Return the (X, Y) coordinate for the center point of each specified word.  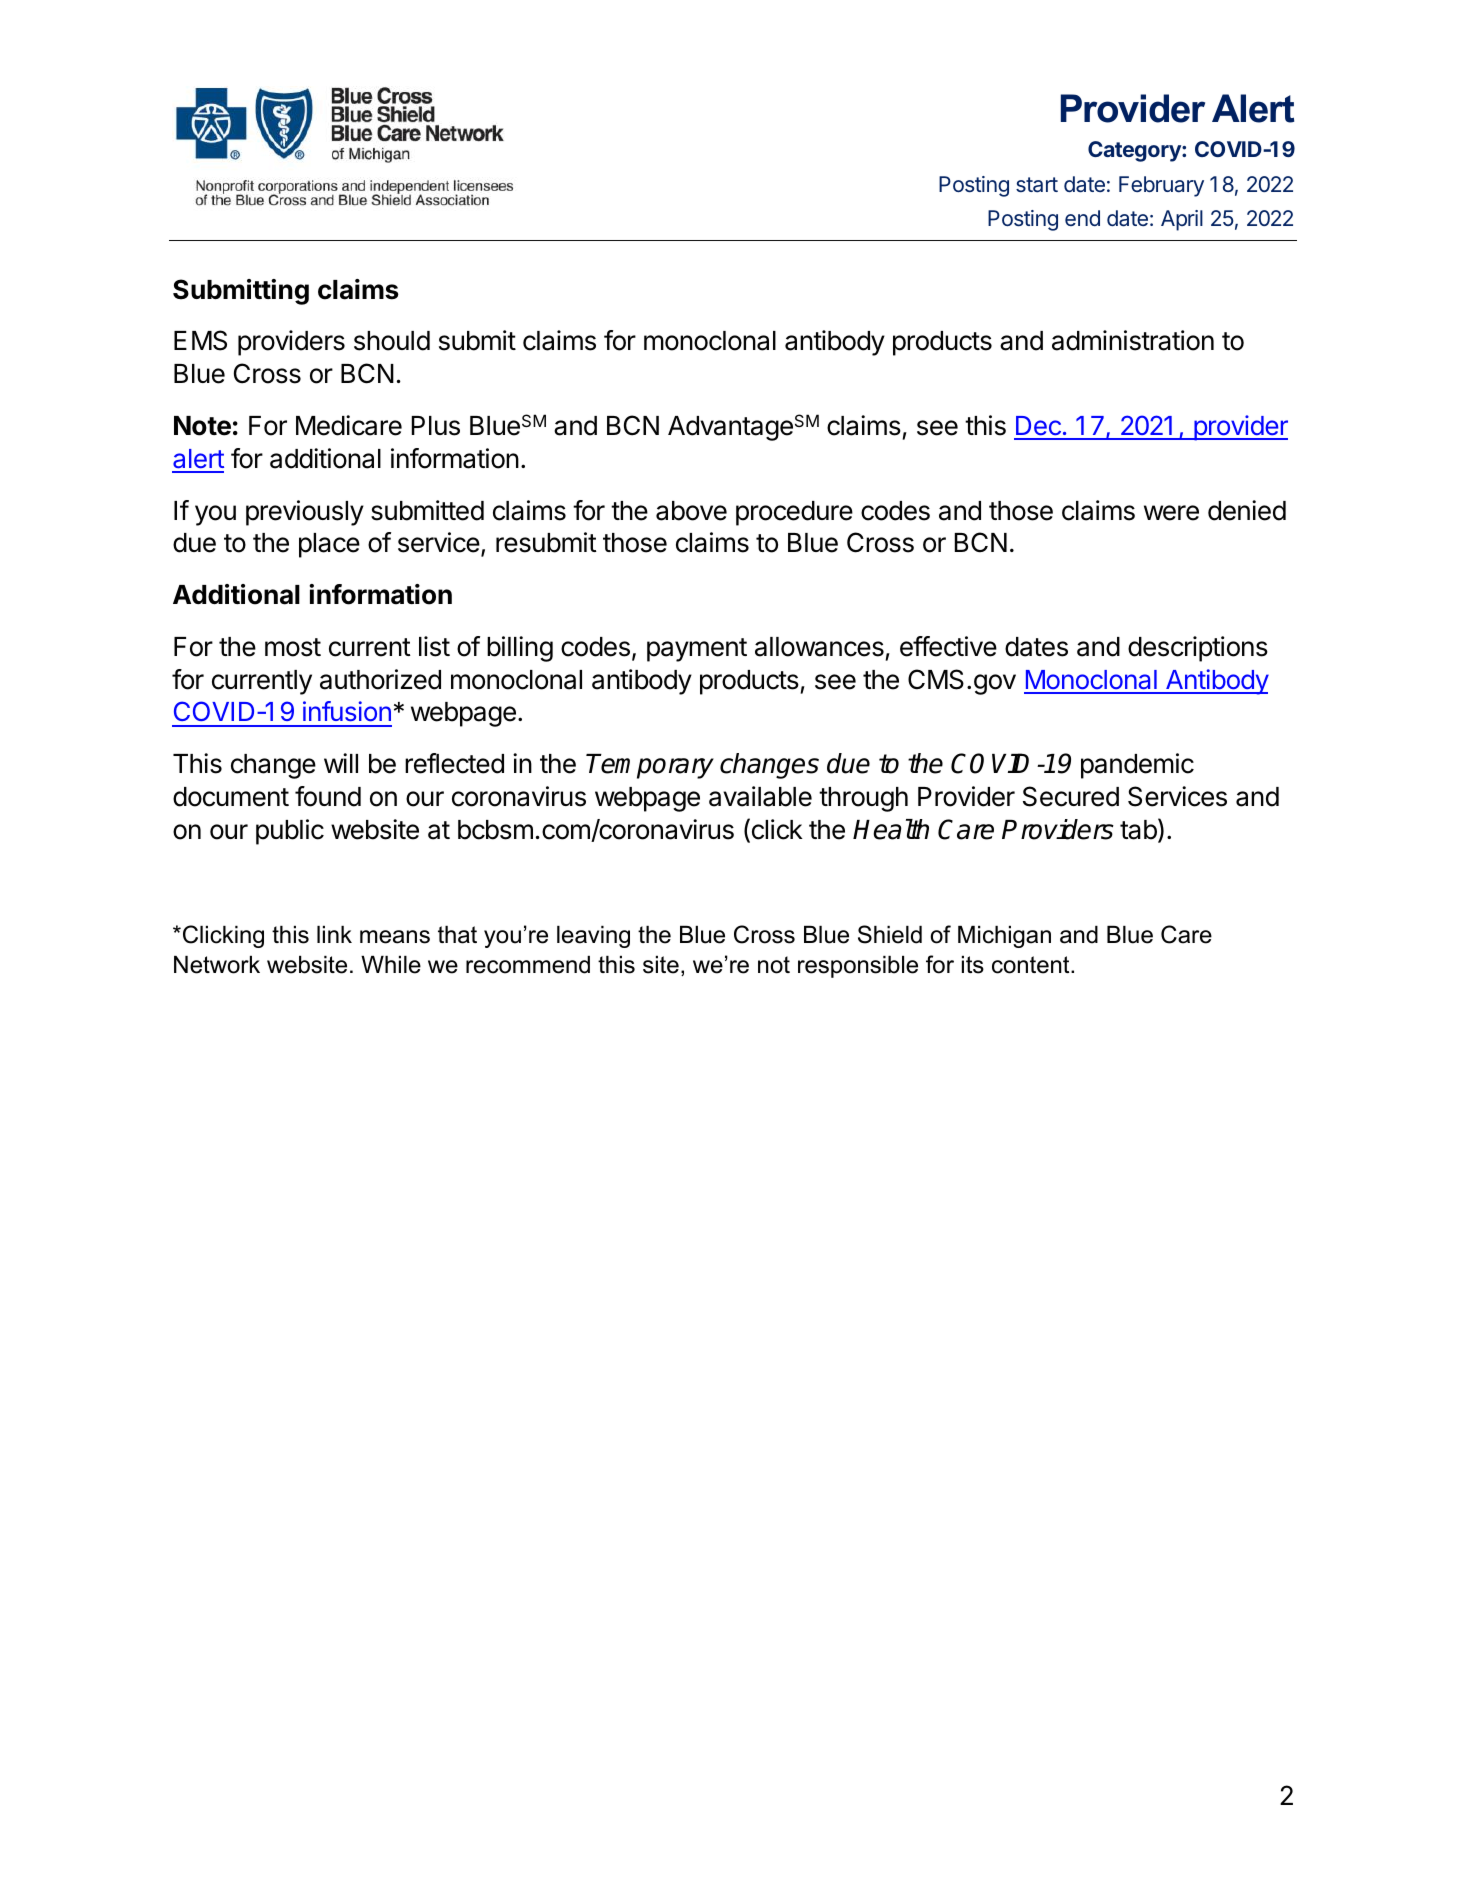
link (334, 934)
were (1171, 513)
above (691, 511)
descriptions (1198, 649)
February (1161, 186)
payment (697, 650)
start (1037, 185)
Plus (436, 426)
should (392, 341)
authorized (380, 679)
